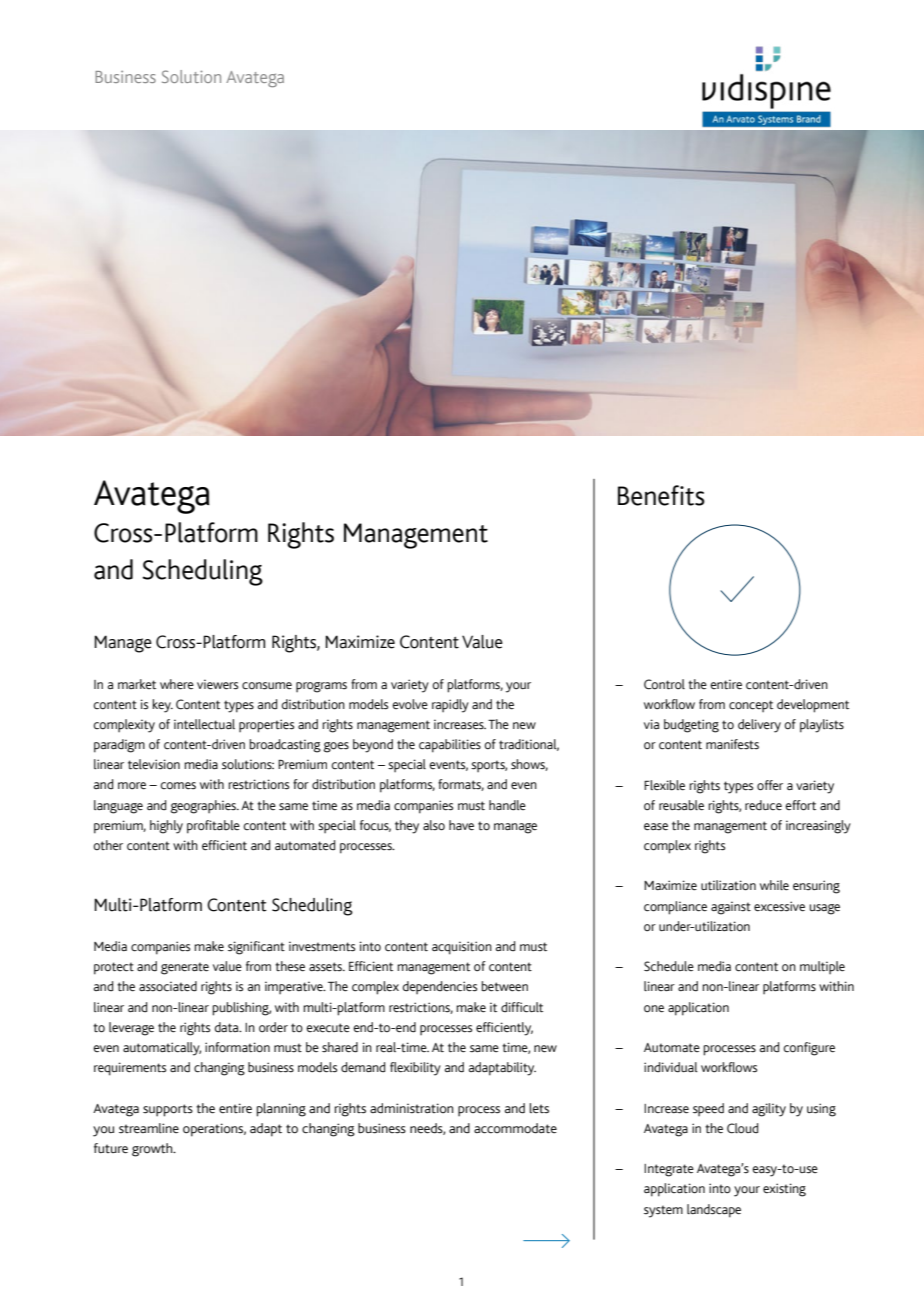 This document has width=924, height=1308. What do you see at coordinates (153, 1150) in the document?
I see `growth` at bounding box center [153, 1150].
